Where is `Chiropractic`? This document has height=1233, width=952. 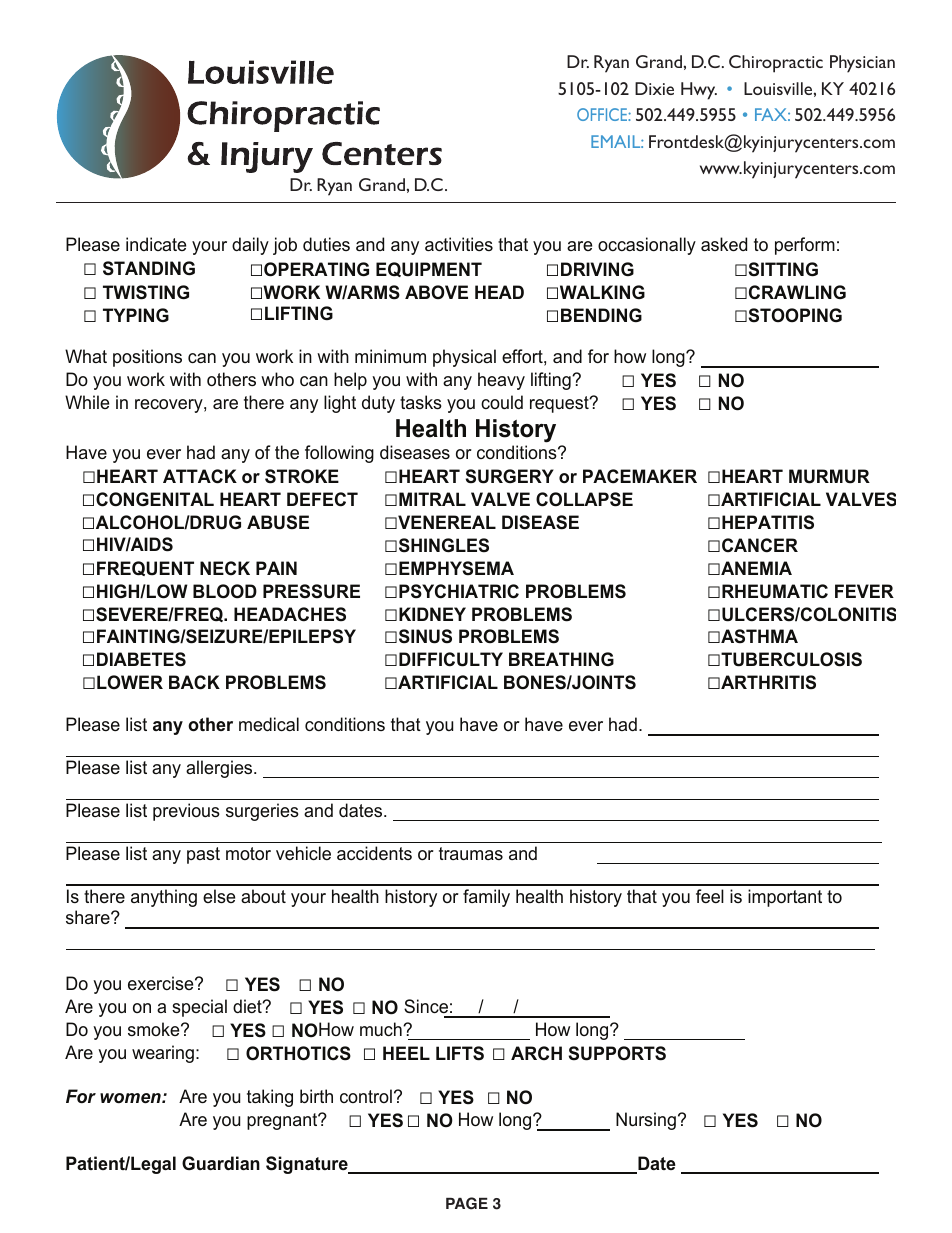
Chiropractic is located at coordinates (776, 64).
